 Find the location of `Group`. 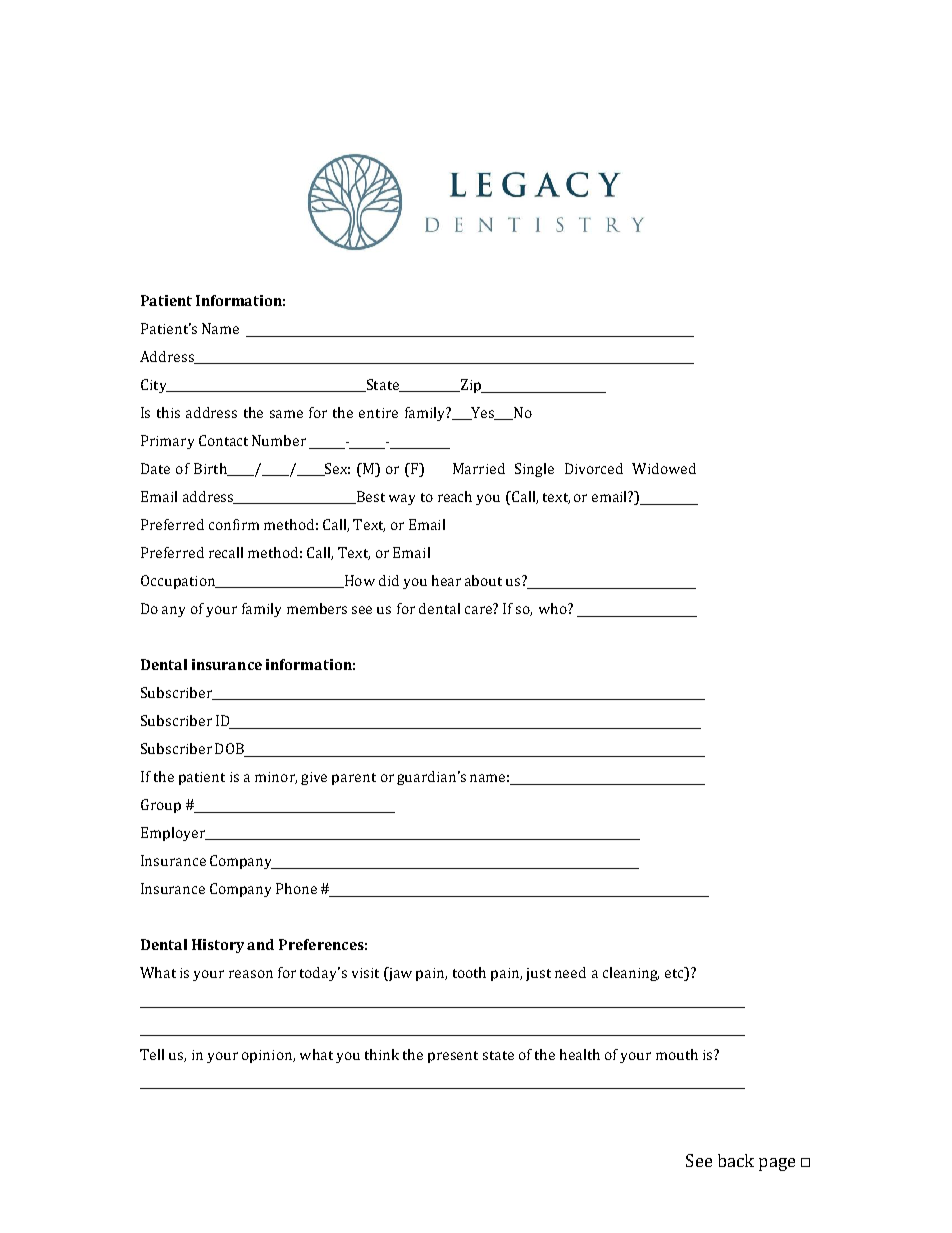

Group is located at coordinates (161, 806).
